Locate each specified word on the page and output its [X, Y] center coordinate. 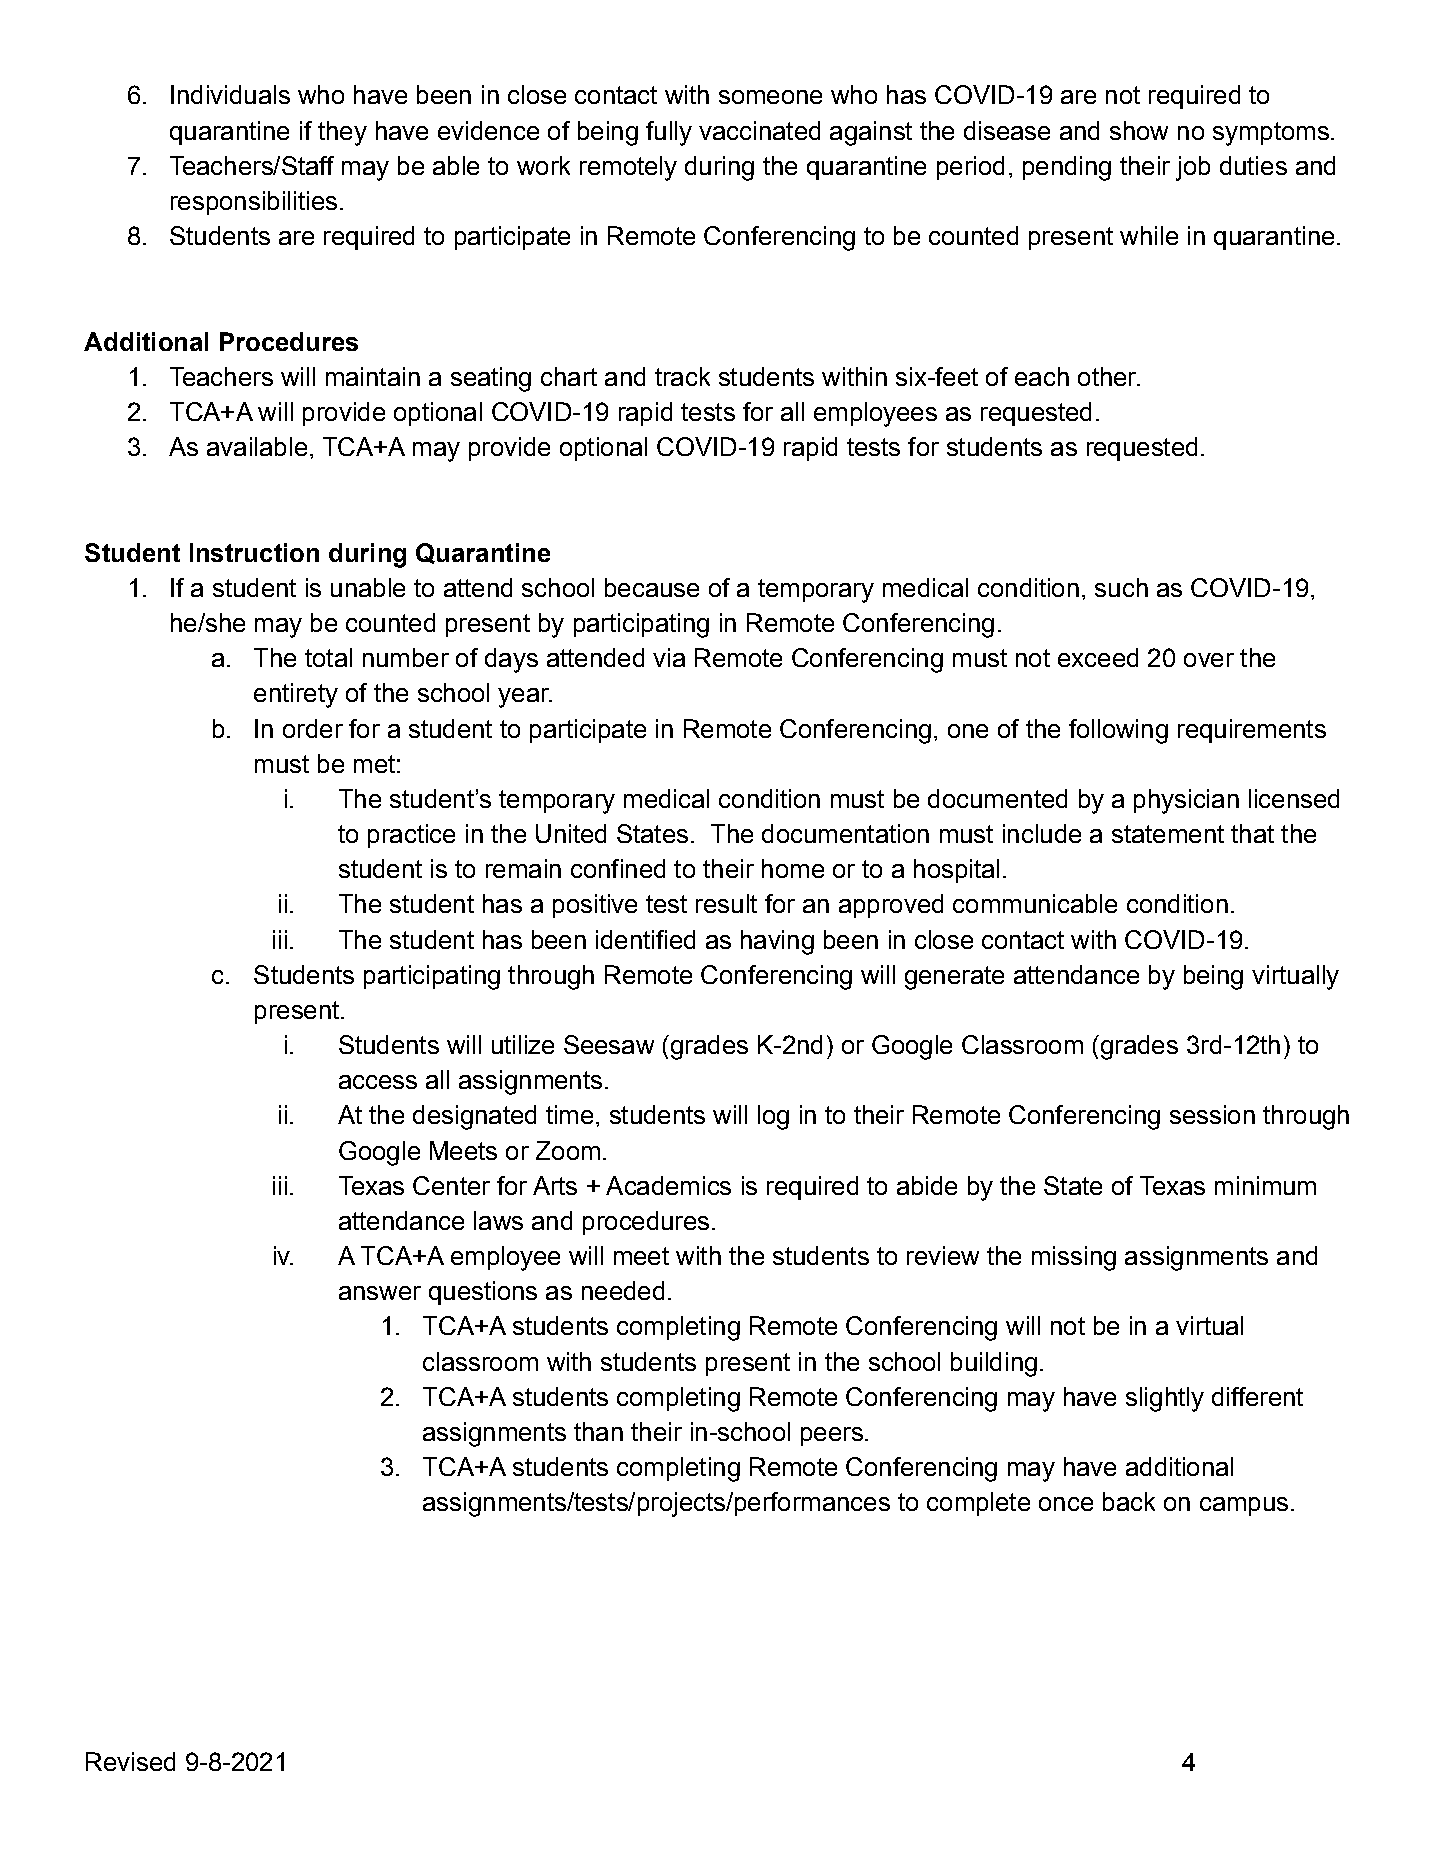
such [1121, 587]
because [652, 587]
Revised [130, 1761]
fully [669, 133]
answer [380, 1293]
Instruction [254, 552]
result [726, 903]
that [1252, 833]
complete [978, 1504]
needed [623, 1290]
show [1139, 130]
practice [411, 836]
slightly [1165, 1399]
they [342, 133]
